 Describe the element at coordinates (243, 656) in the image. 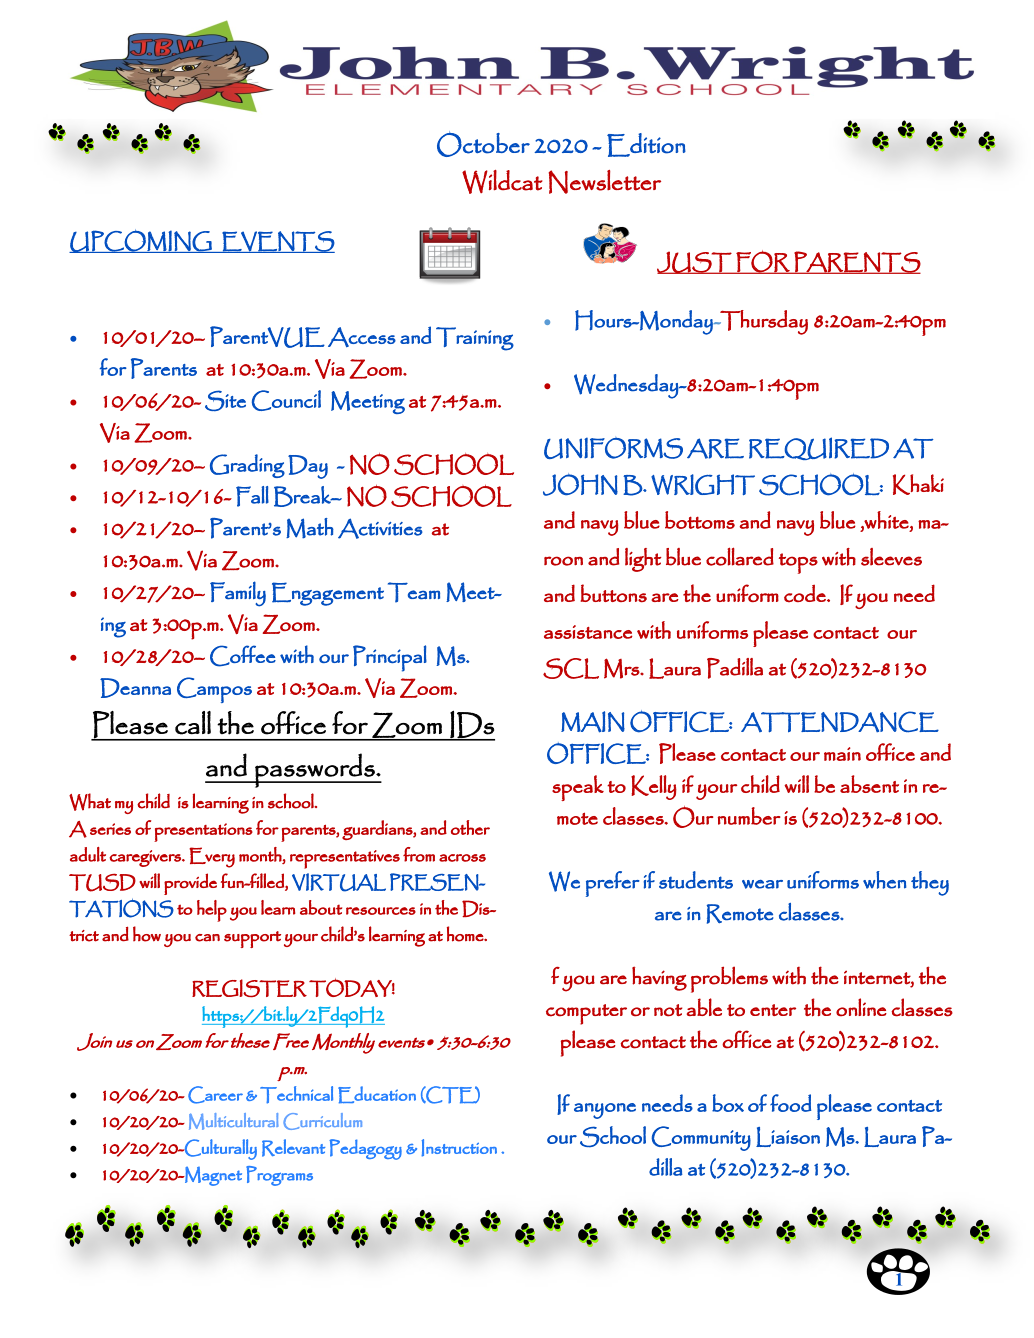

I see `Coffee` at that location.
